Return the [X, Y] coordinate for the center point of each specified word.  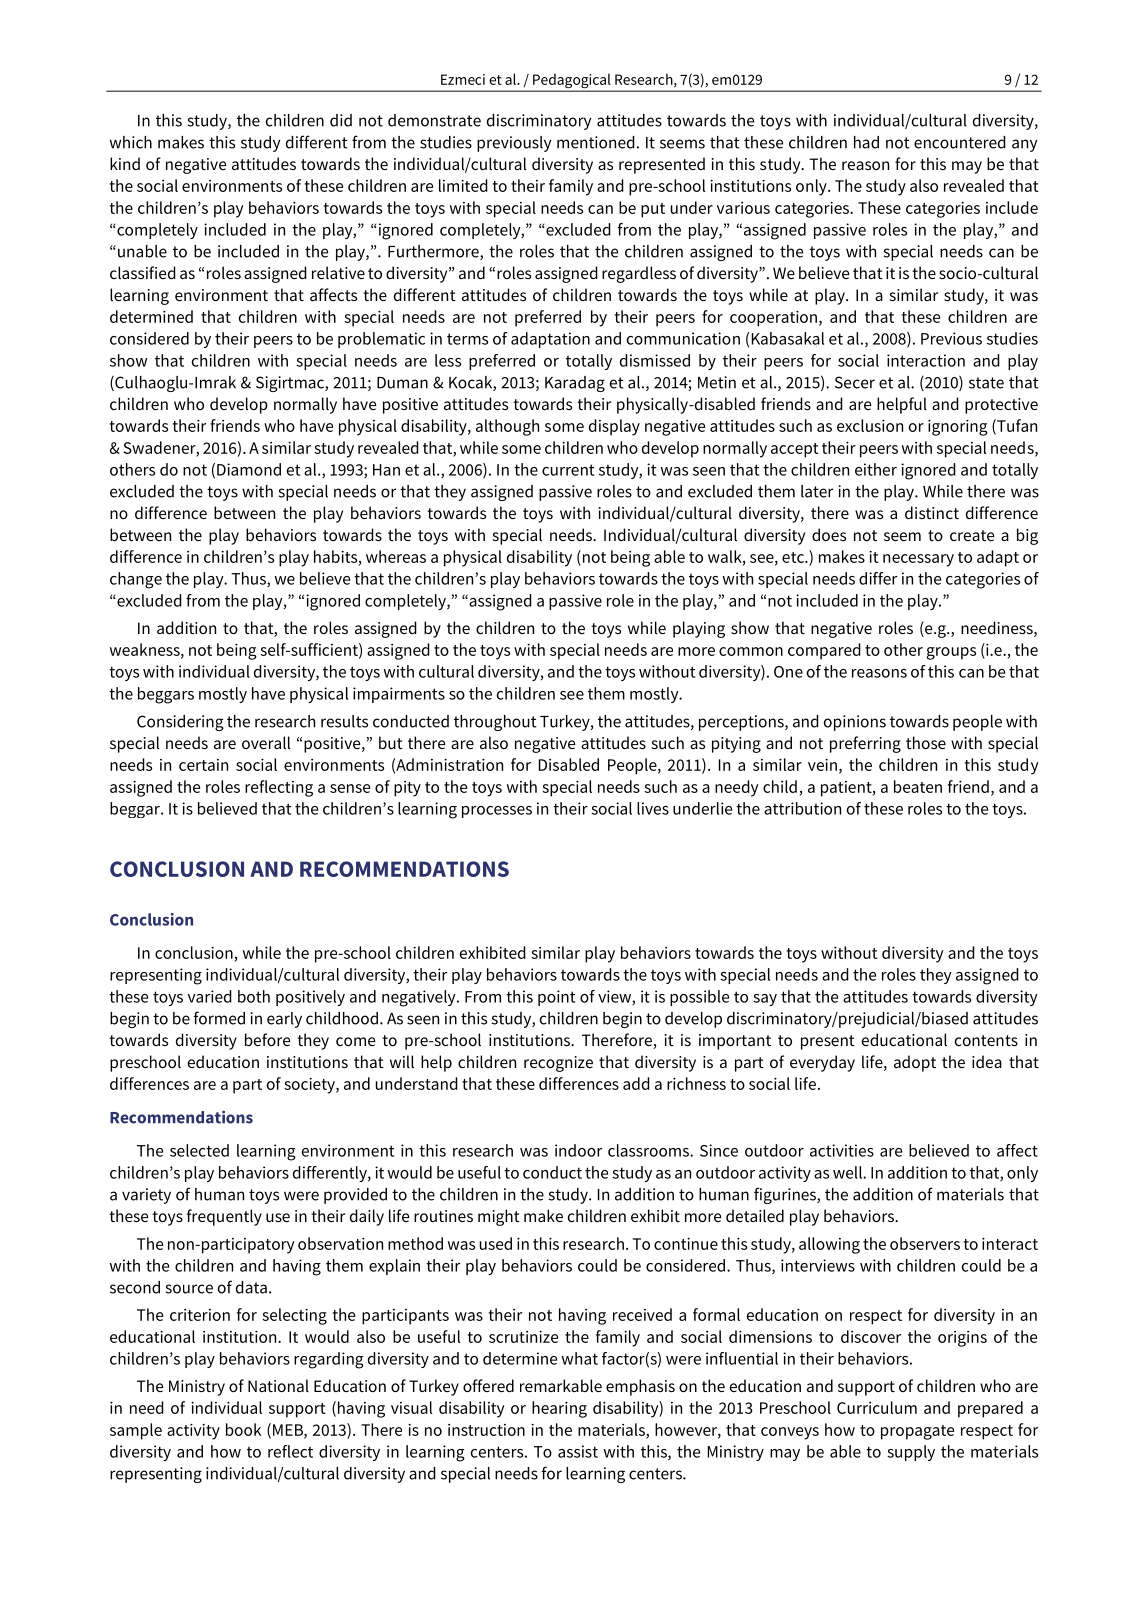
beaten [918, 786]
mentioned [596, 142]
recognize [558, 1064]
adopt [915, 1063]
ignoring [958, 428]
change [136, 580]
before [267, 1039]
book [243, 1429]
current [568, 470]
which [131, 142]
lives [653, 808]
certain [203, 765]
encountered [960, 142]
